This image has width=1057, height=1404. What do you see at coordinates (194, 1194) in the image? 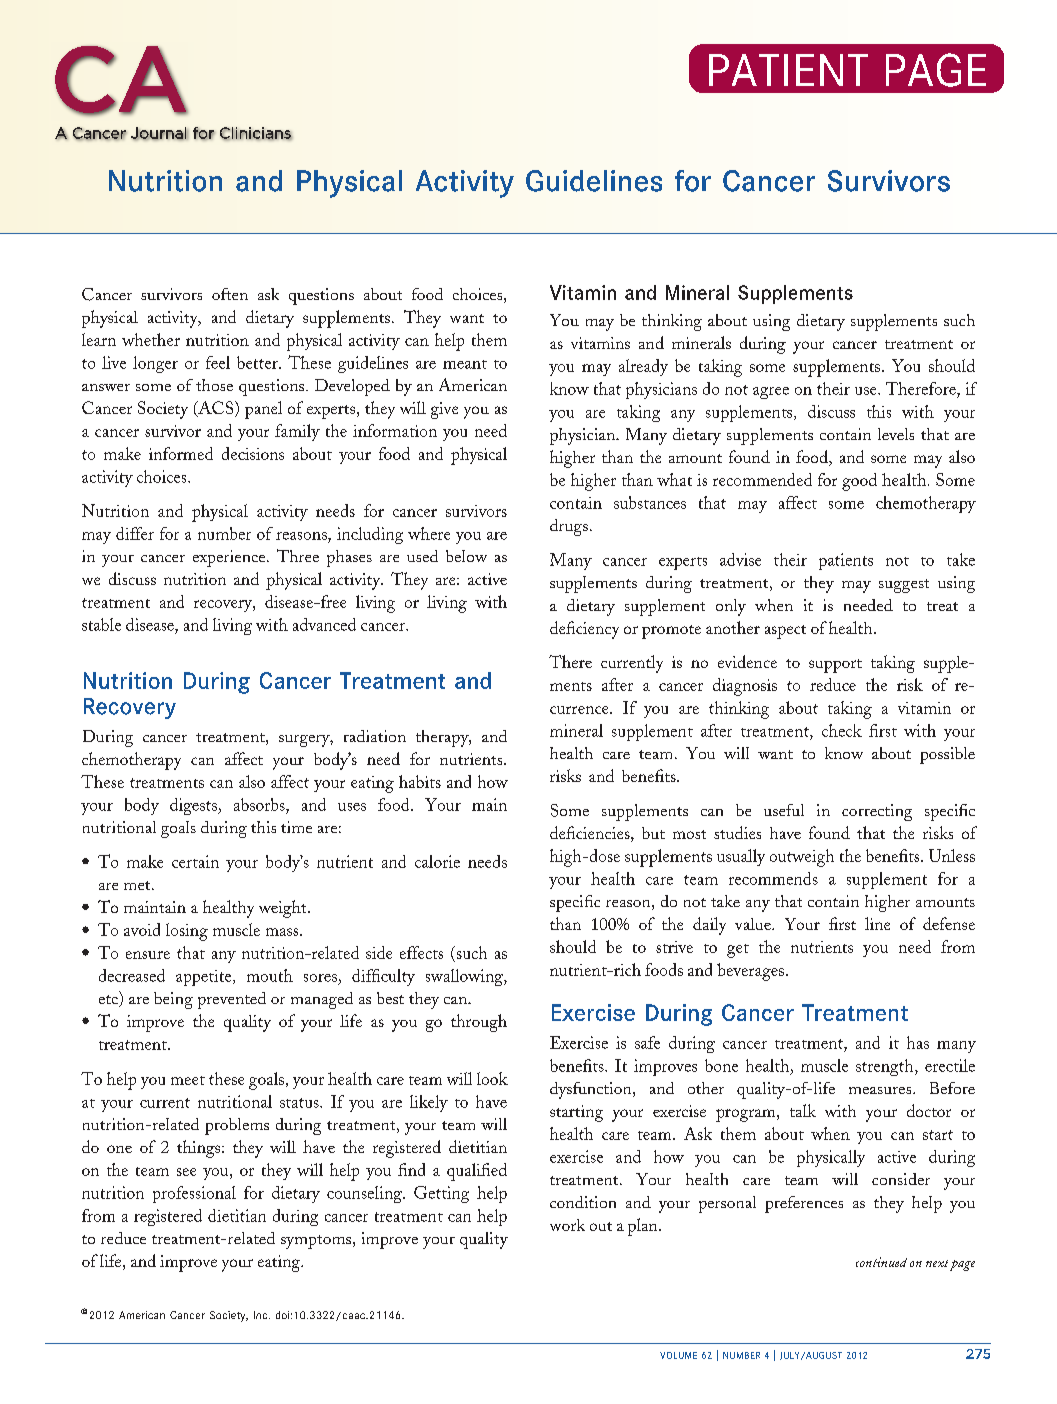
I see `professional` at bounding box center [194, 1194].
